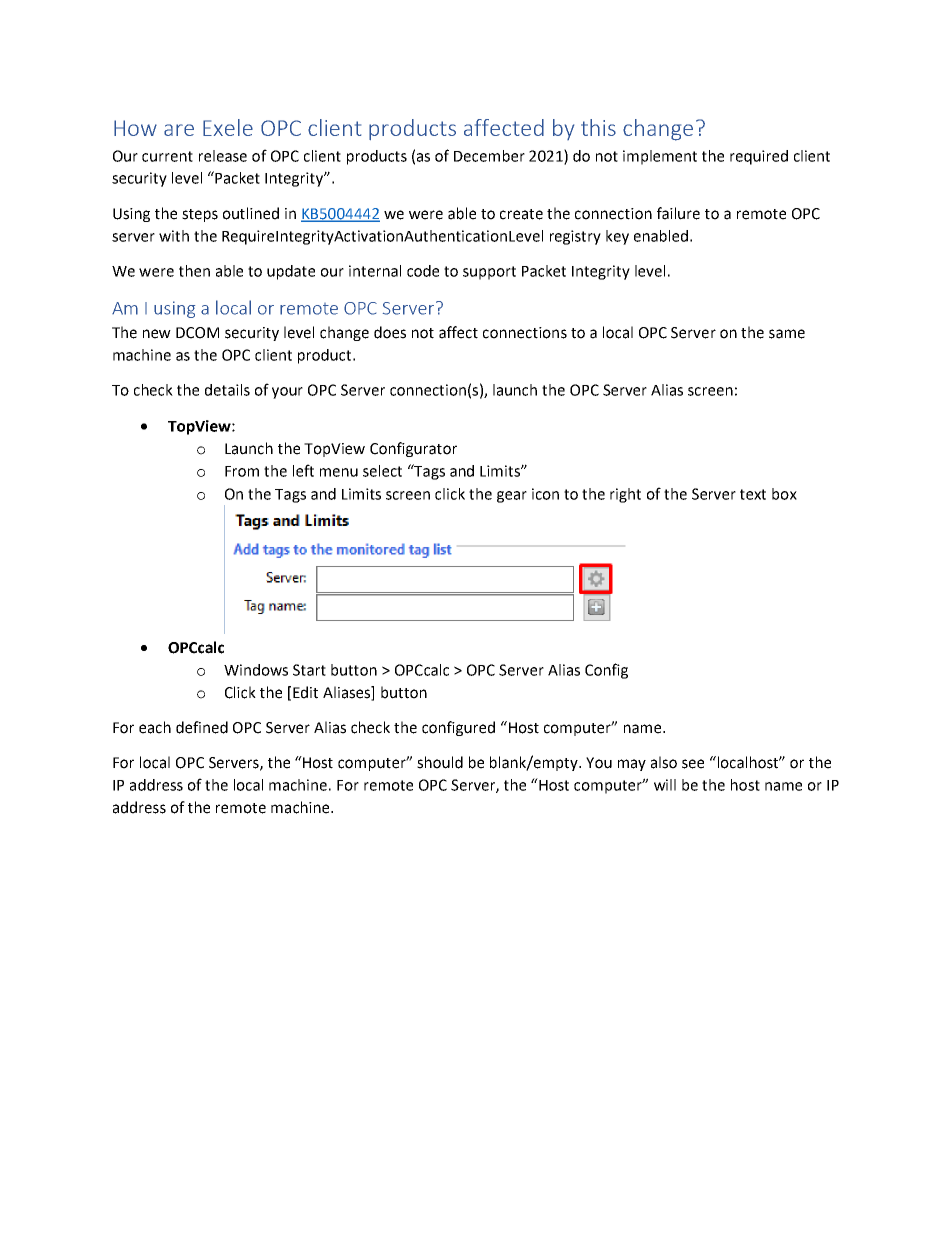 The height and width of the image is (1233, 952). What do you see at coordinates (223, 156) in the image?
I see `release` at bounding box center [223, 156].
